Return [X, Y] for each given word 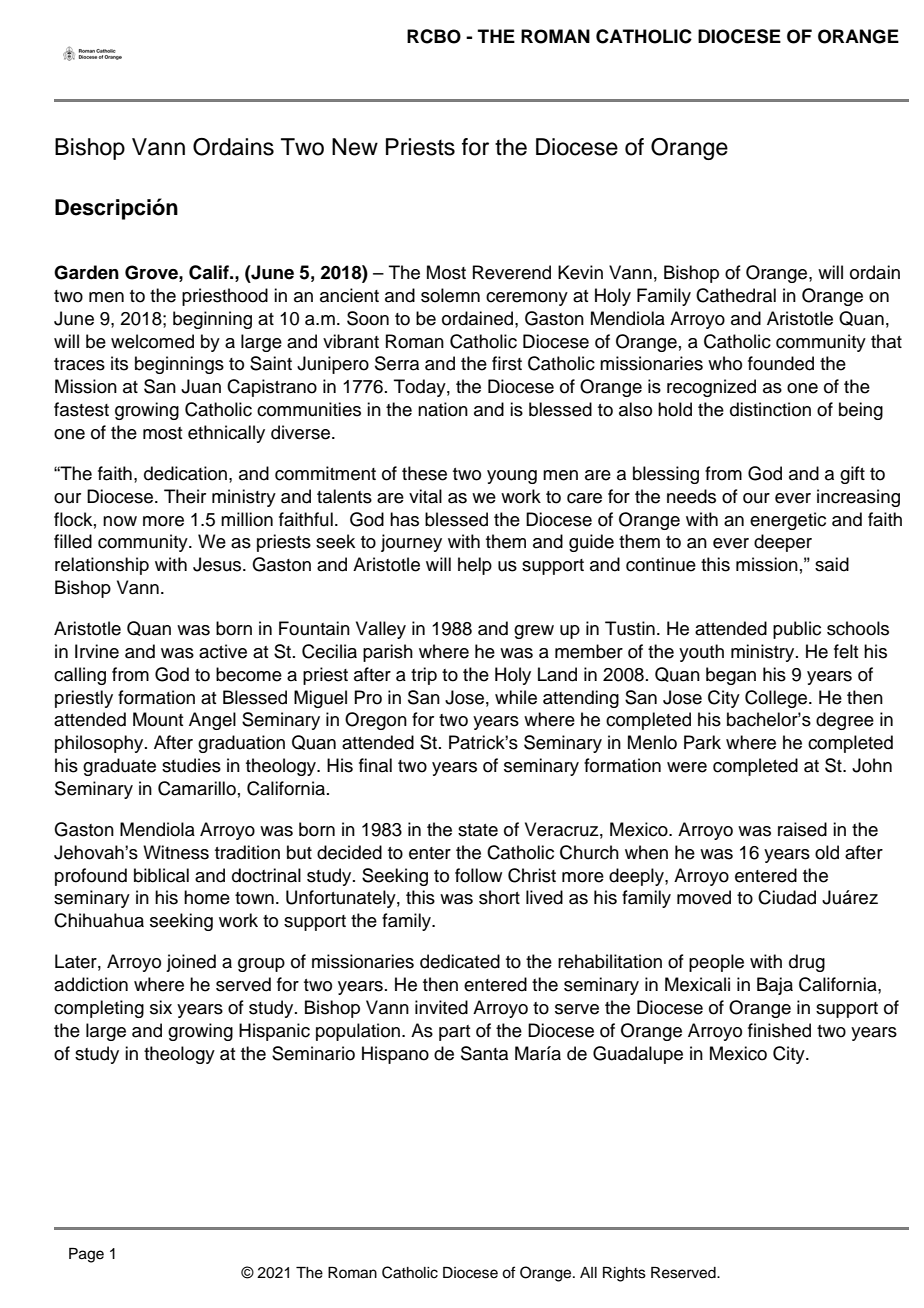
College [777, 699]
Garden [86, 272]
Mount [158, 719]
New [355, 147]
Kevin [580, 272]
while [516, 697]
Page [86, 1255]
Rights [624, 1274]
